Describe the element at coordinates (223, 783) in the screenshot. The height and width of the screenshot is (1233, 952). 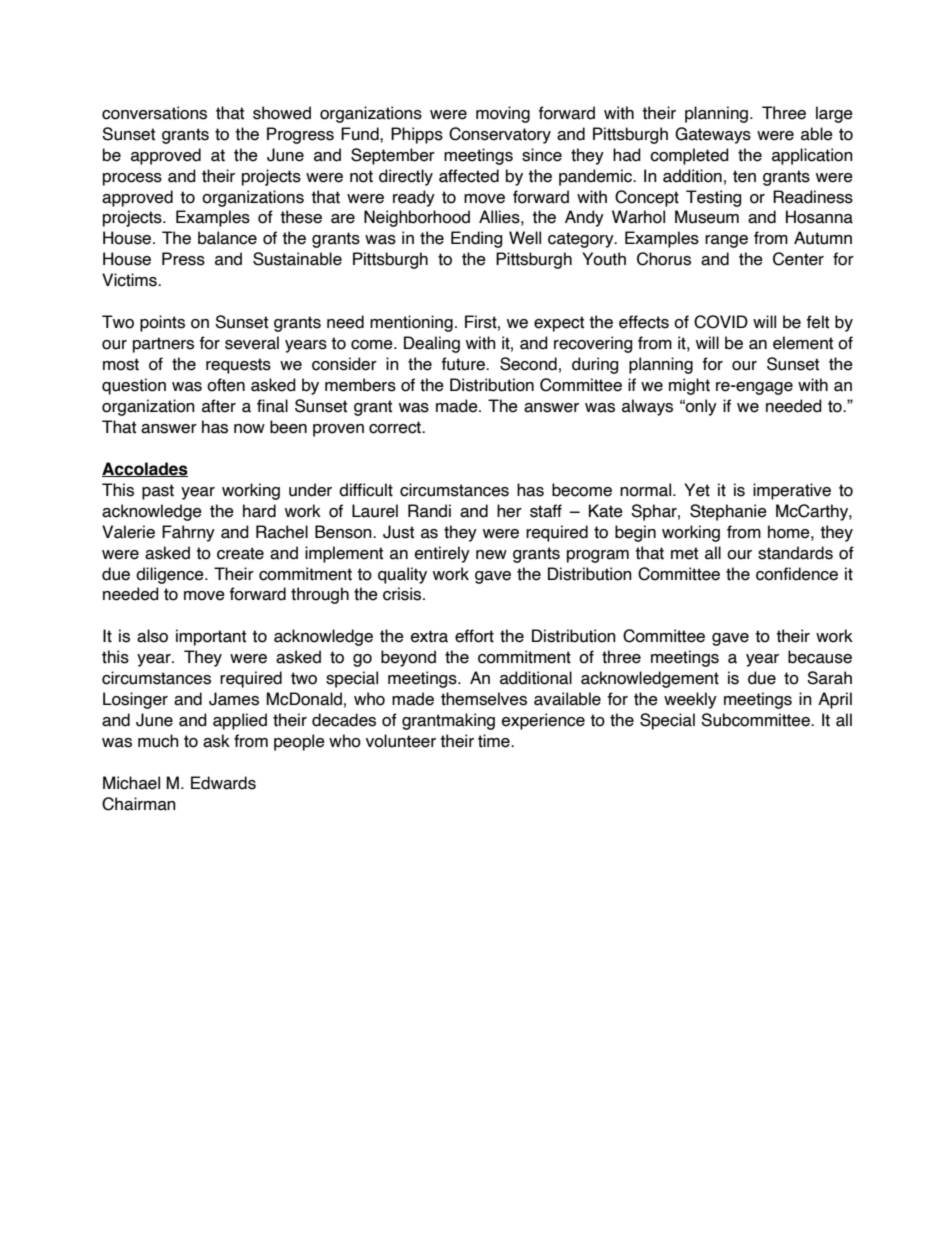
I see `Edwards` at that location.
